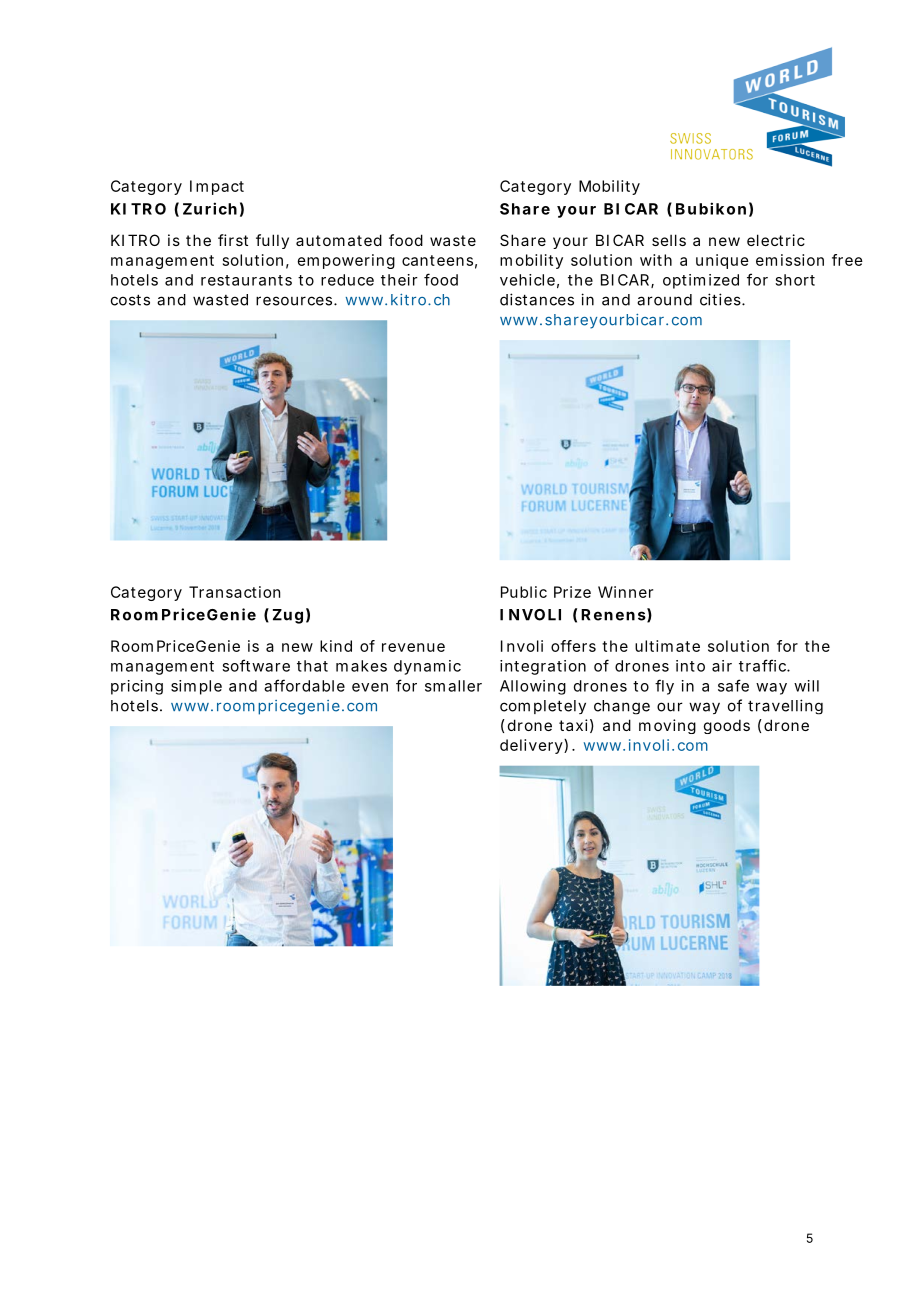 The image size is (924, 1308). I want to click on electric, so click(776, 240).
